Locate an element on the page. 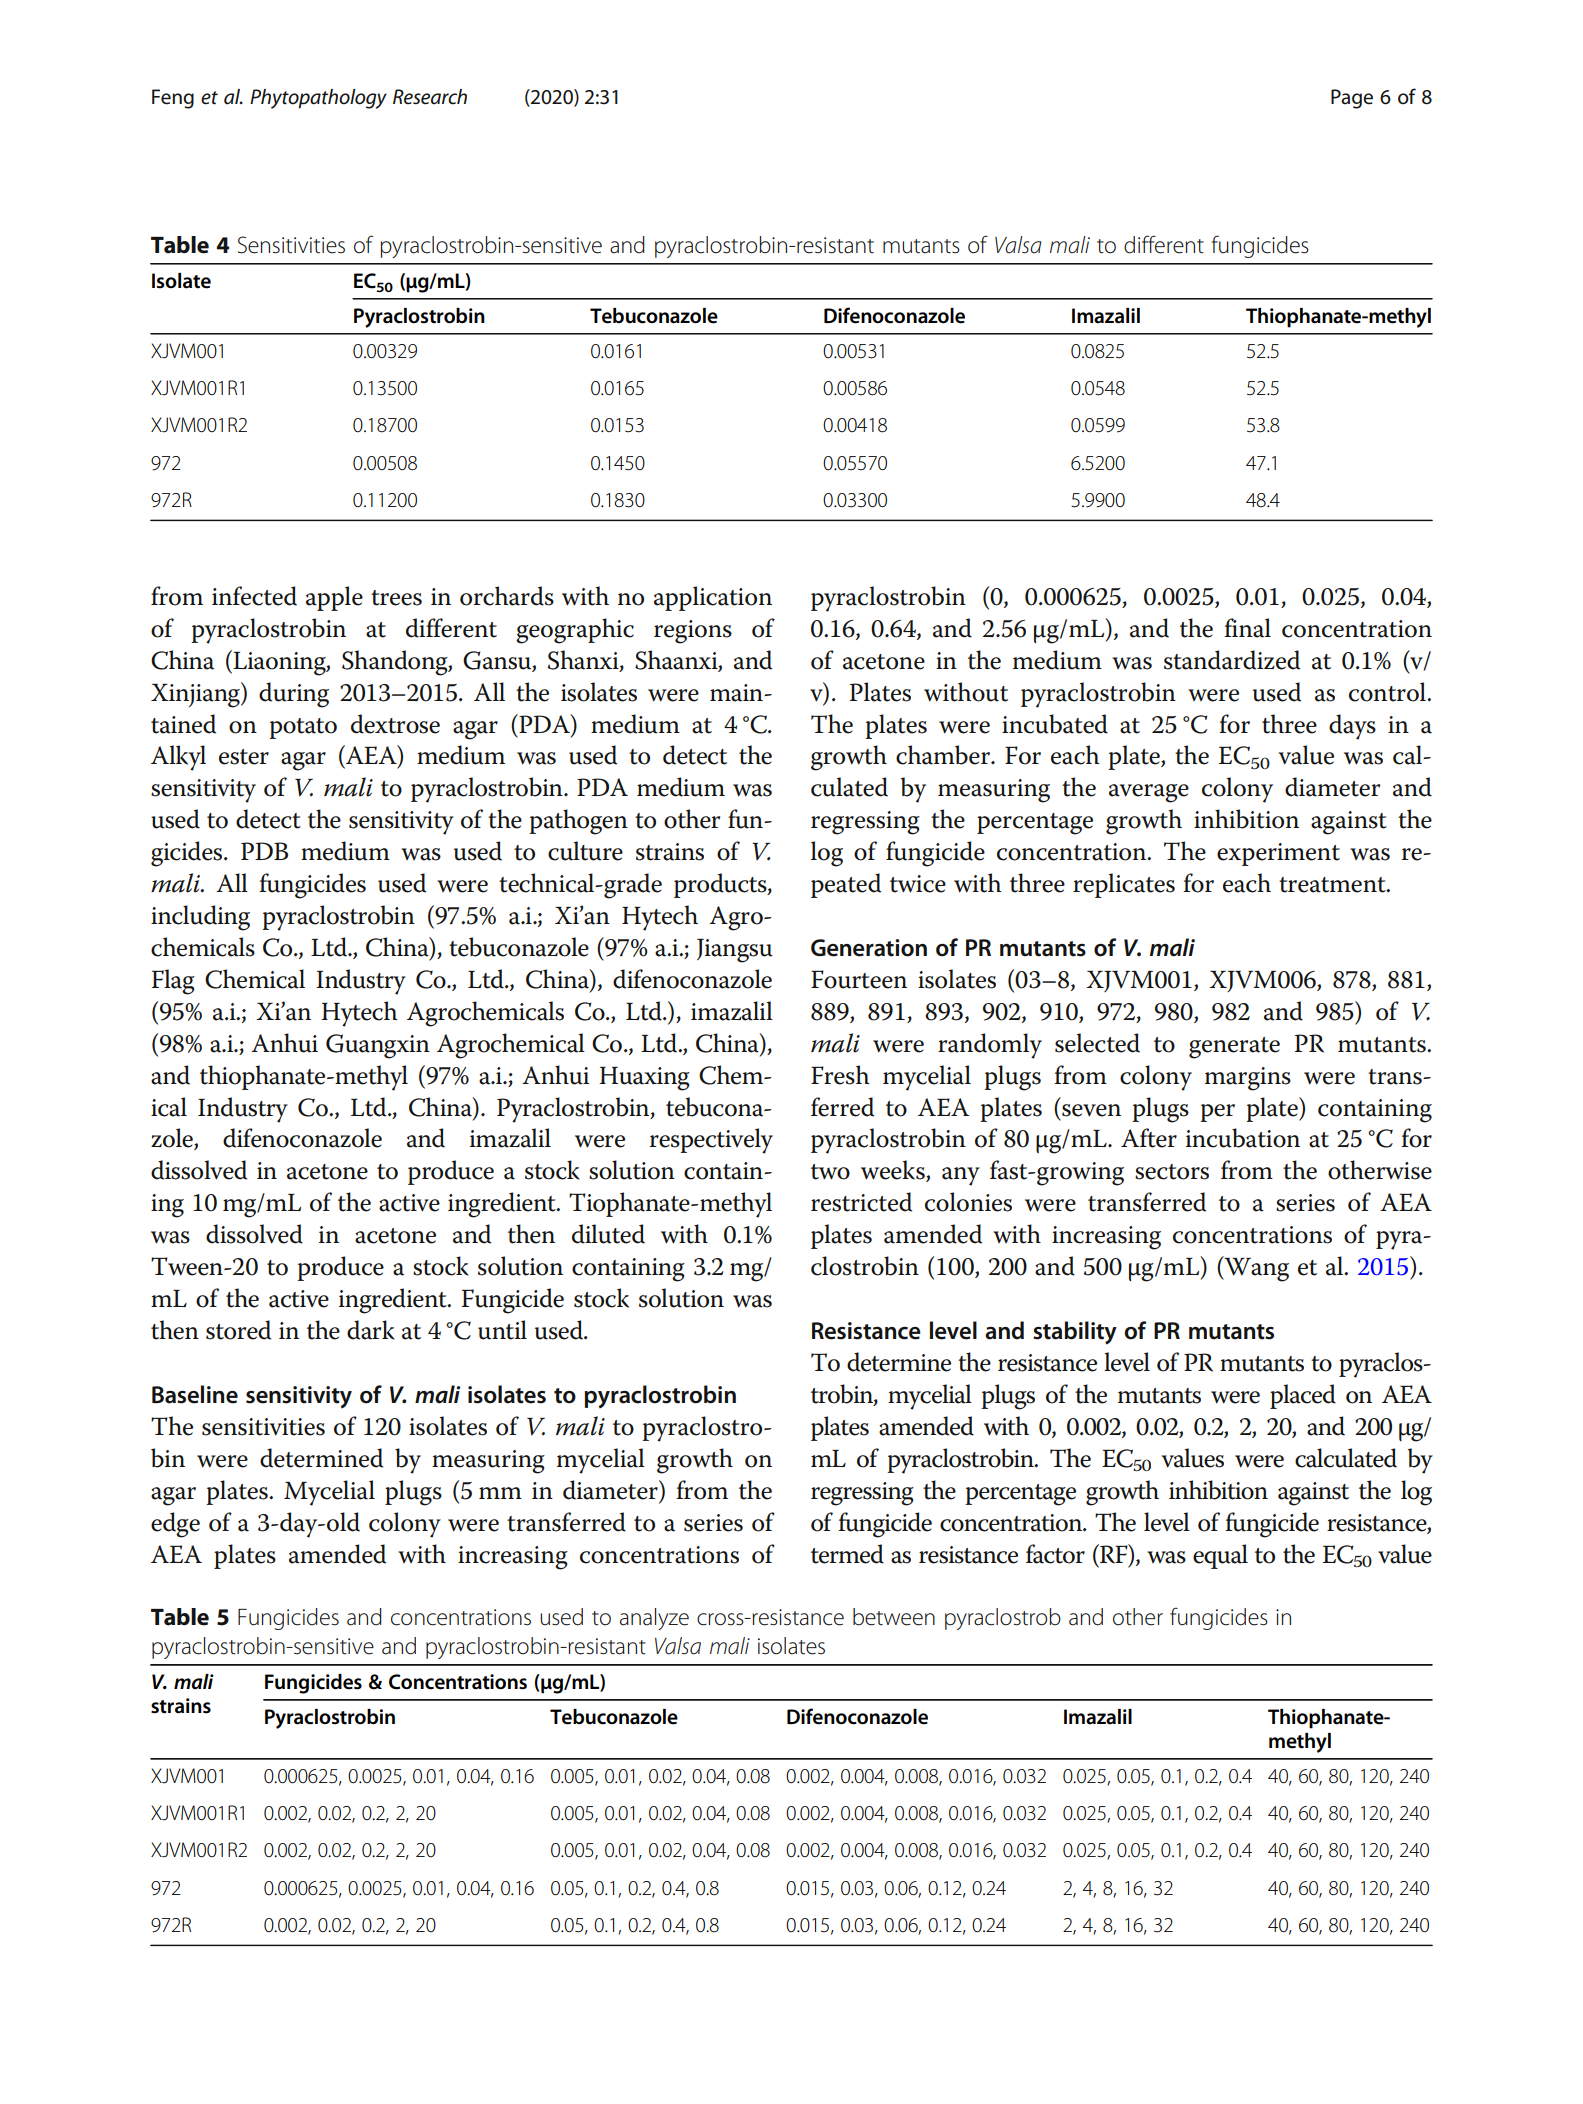 The height and width of the document is (2104, 1583). edge is located at coordinates (175, 1525).
